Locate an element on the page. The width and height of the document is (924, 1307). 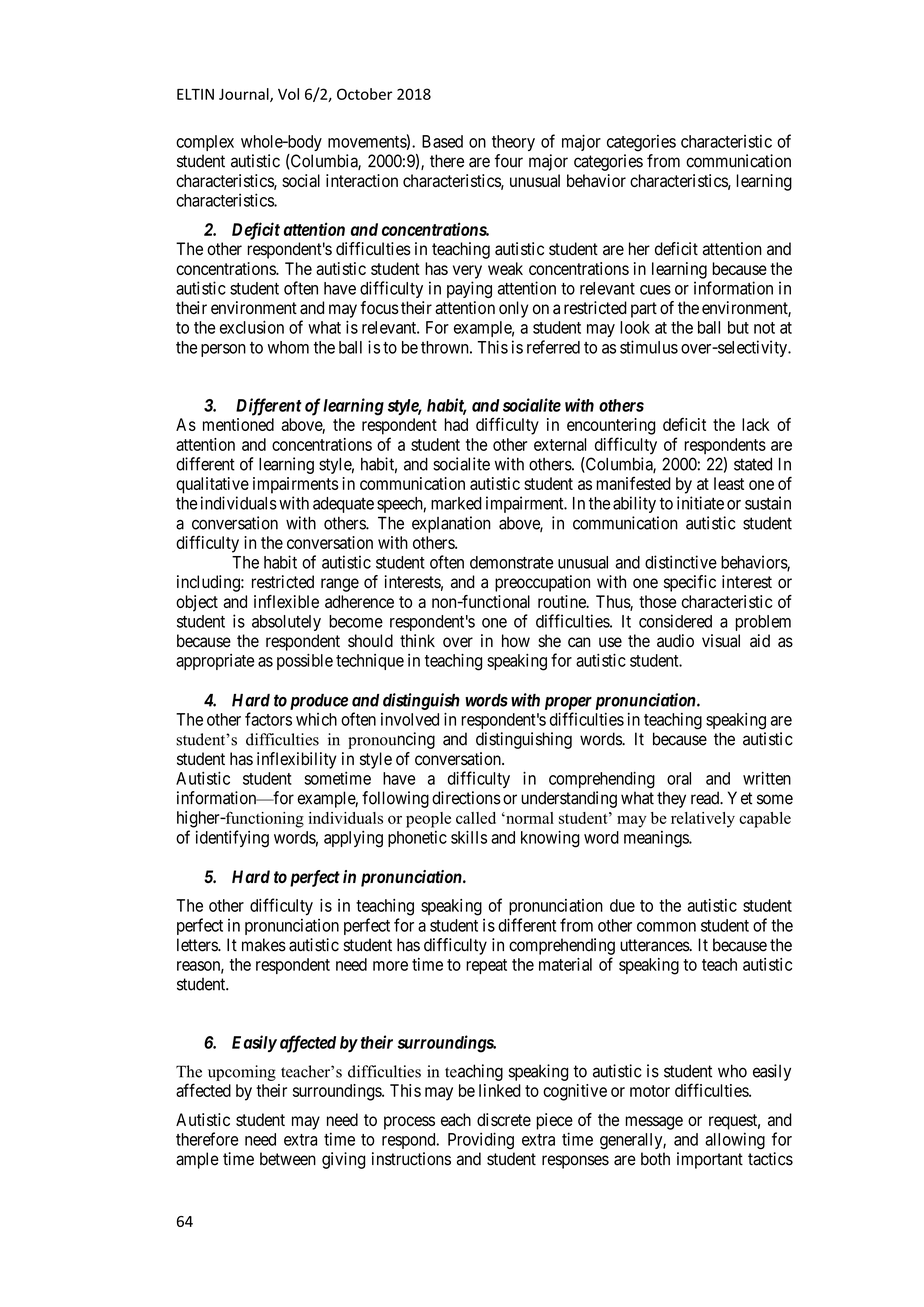
between is located at coordinates (288, 1159).
